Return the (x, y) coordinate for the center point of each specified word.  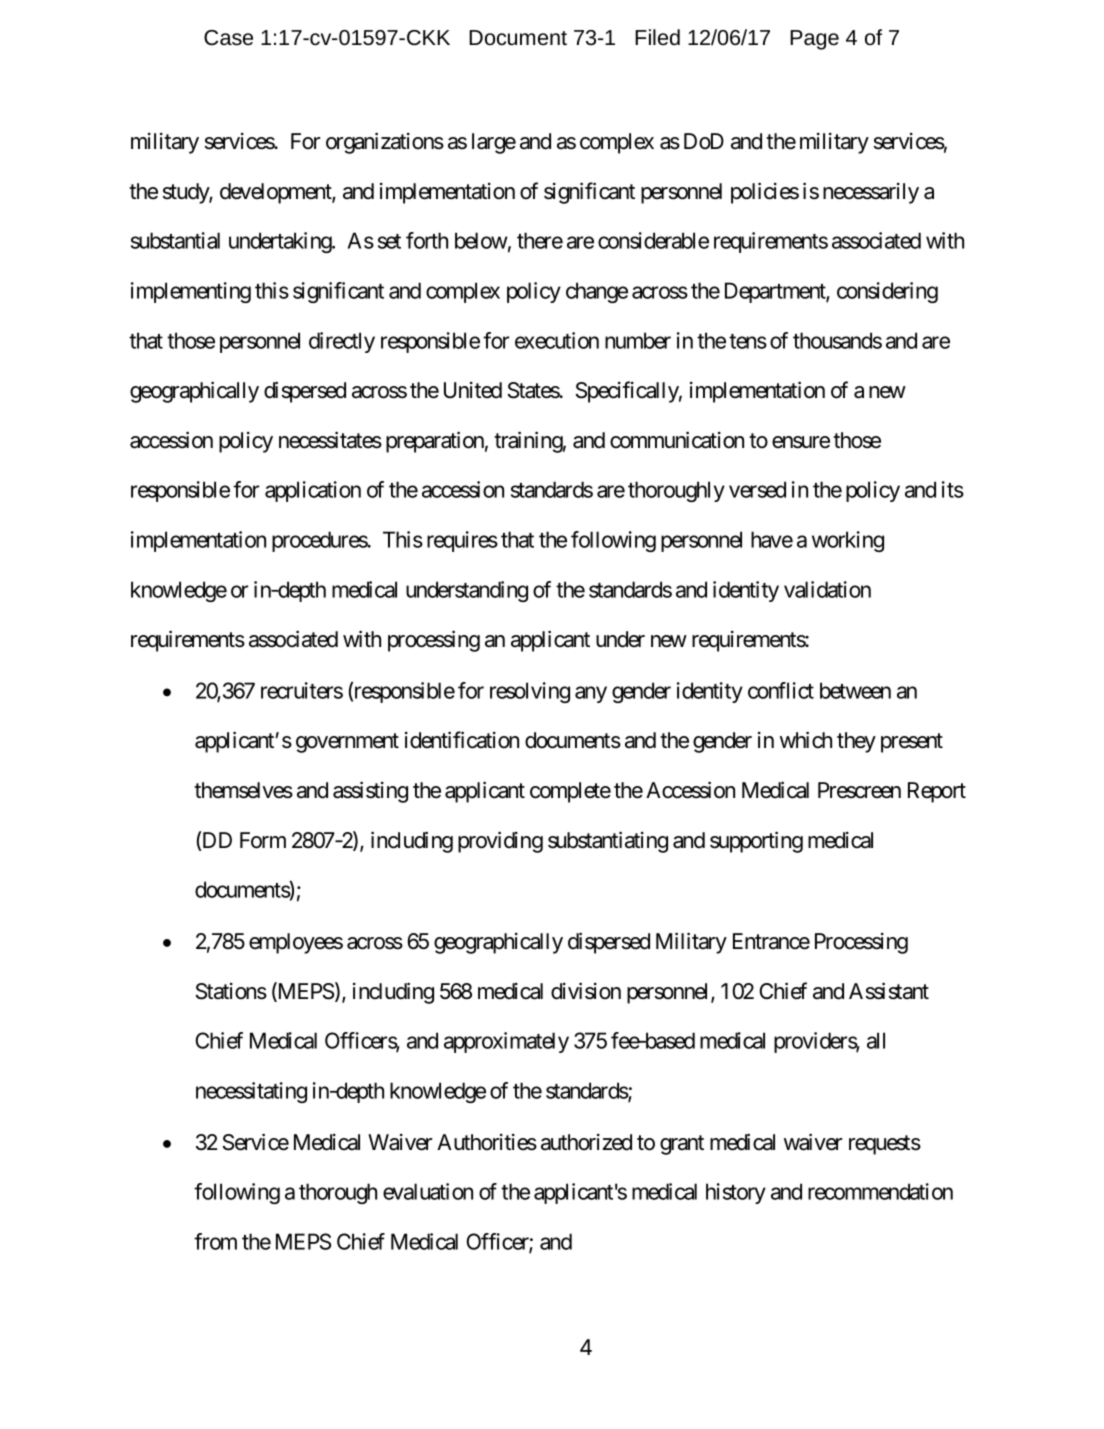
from (215, 1241)
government (347, 743)
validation (827, 589)
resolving (530, 692)
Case (228, 38)
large (494, 143)
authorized (586, 1142)
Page (814, 40)
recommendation (880, 1191)
